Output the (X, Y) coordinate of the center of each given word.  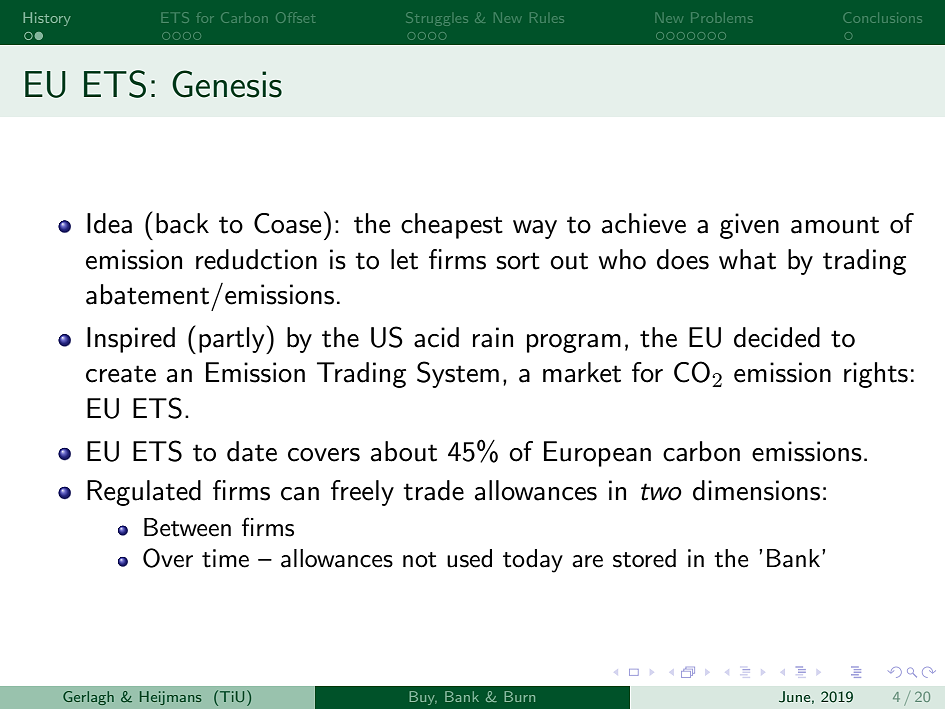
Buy (423, 698)
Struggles (437, 19)
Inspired (131, 340)
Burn (519, 696)
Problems (721, 18)
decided (777, 337)
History (47, 19)
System (458, 374)
